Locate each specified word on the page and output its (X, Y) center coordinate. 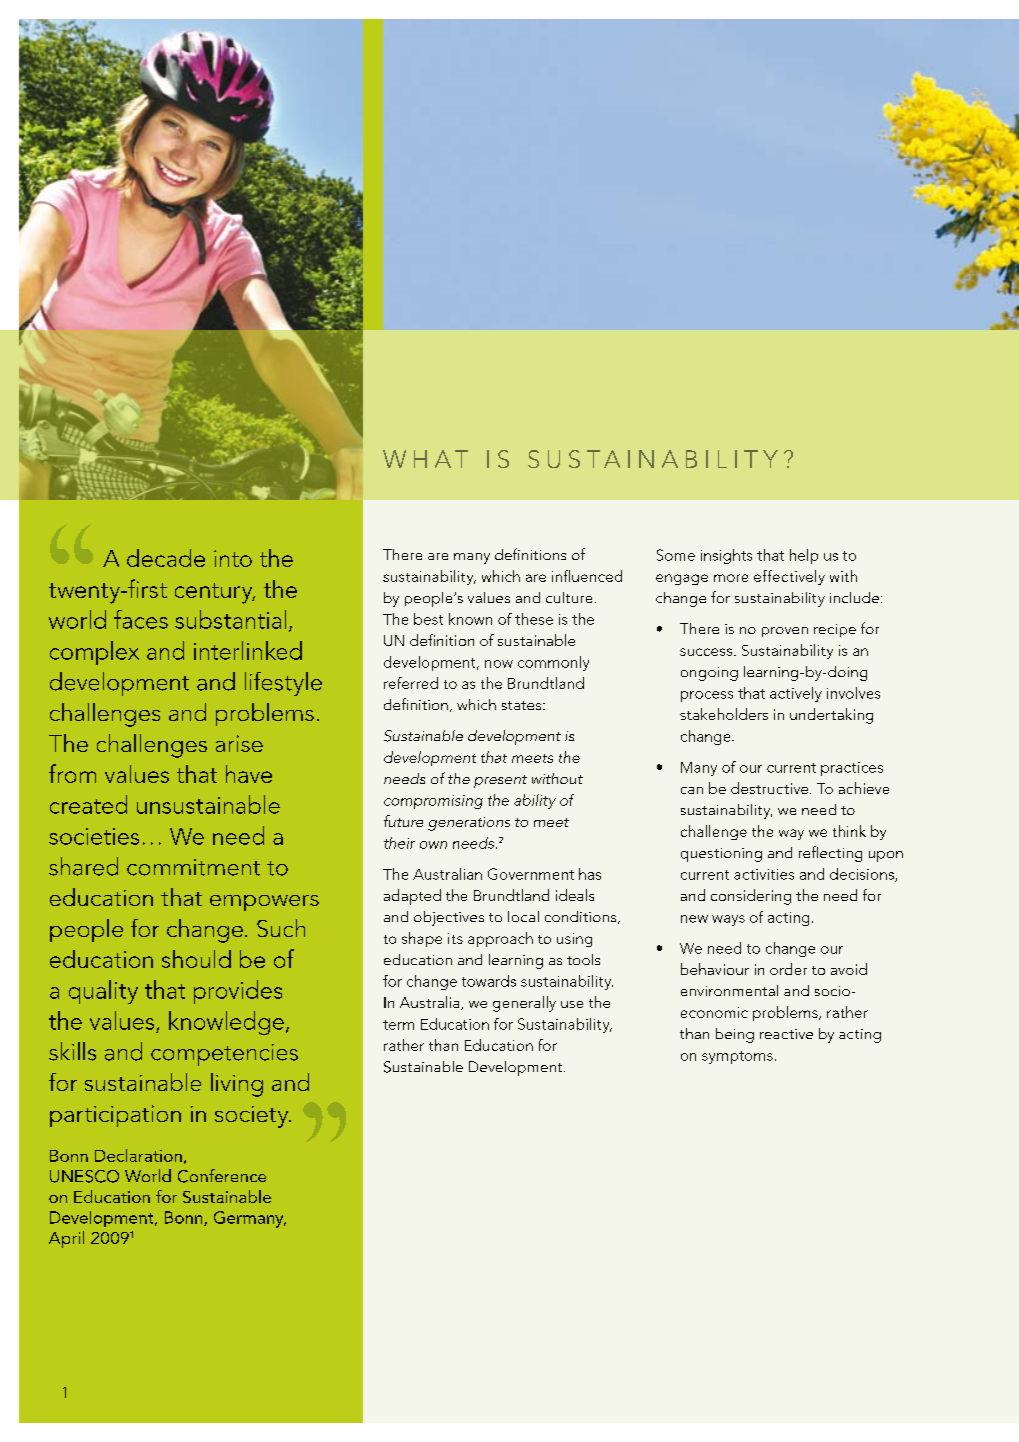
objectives (449, 918)
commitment (193, 867)
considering (751, 897)
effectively (789, 577)
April (66, 1239)
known (470, 619)
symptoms (737, 1057)
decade (166, 558)
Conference (222, 1176)
